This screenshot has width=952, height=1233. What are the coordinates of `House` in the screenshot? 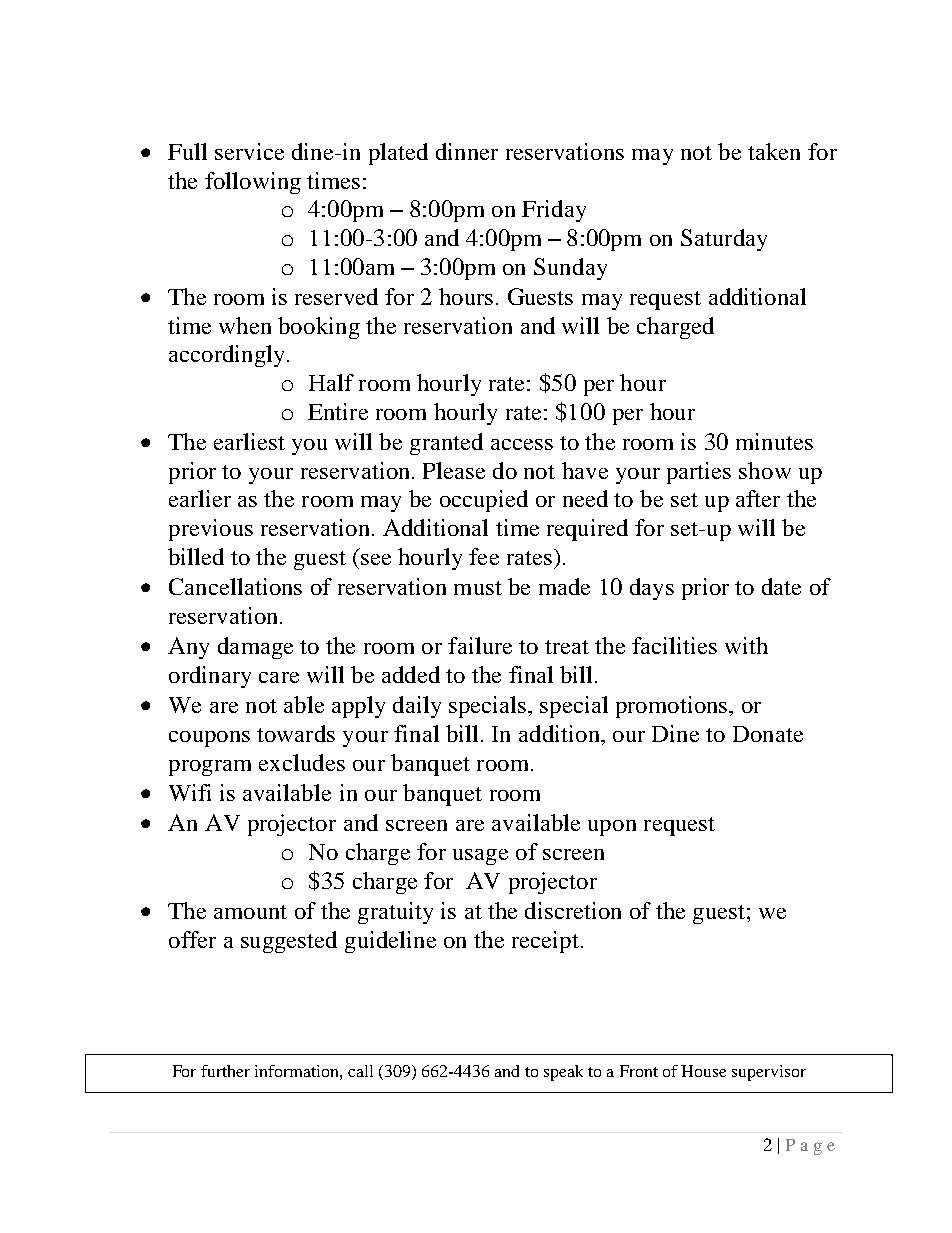 It's located at (703, 1071).
